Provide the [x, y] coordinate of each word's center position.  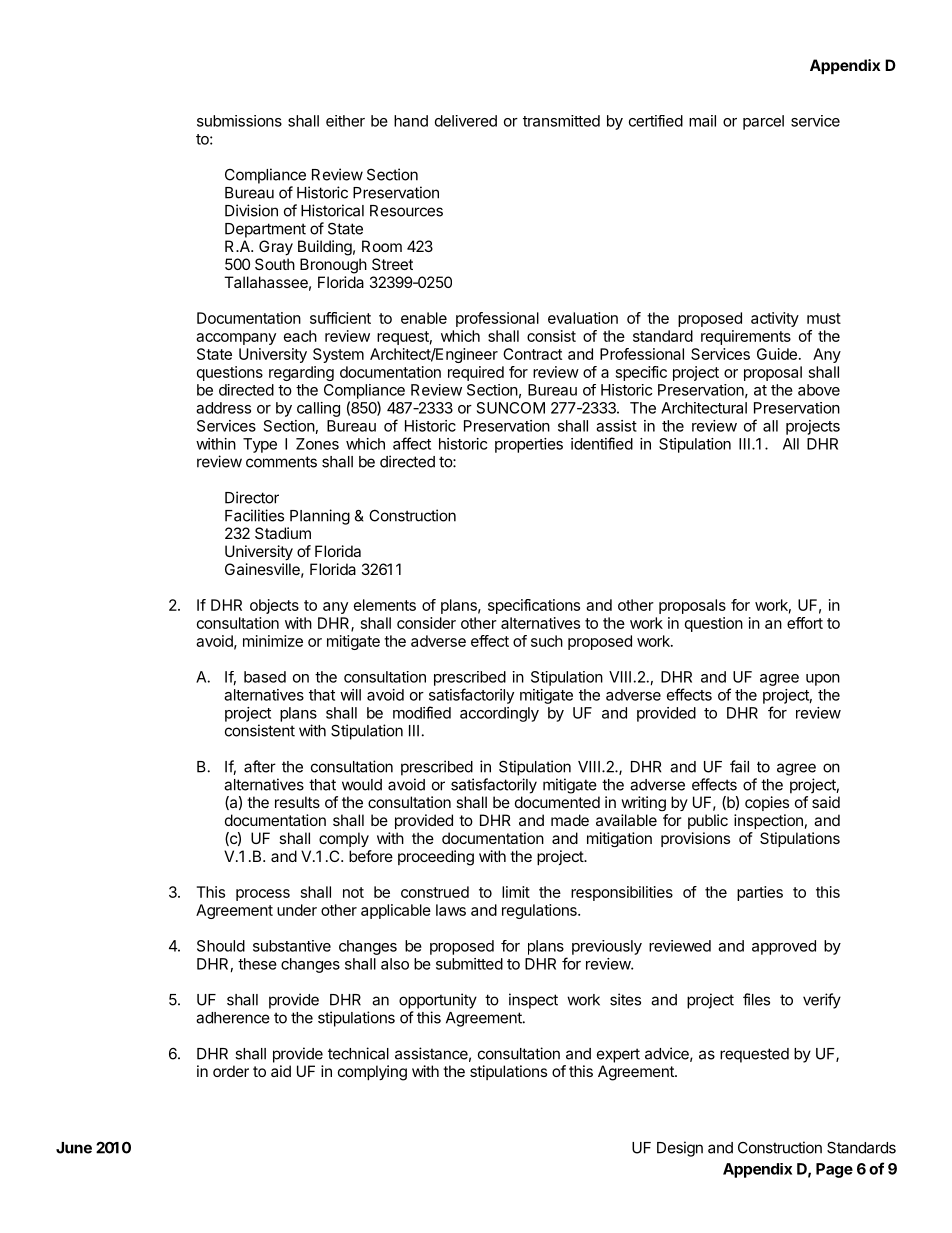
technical [358, 1053]
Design [680, 1149]
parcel [763, 122]
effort [805, 623]
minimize [273, 641]
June [74, 1148]
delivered [466, 121]
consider [426, 623]
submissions [239, 121]
